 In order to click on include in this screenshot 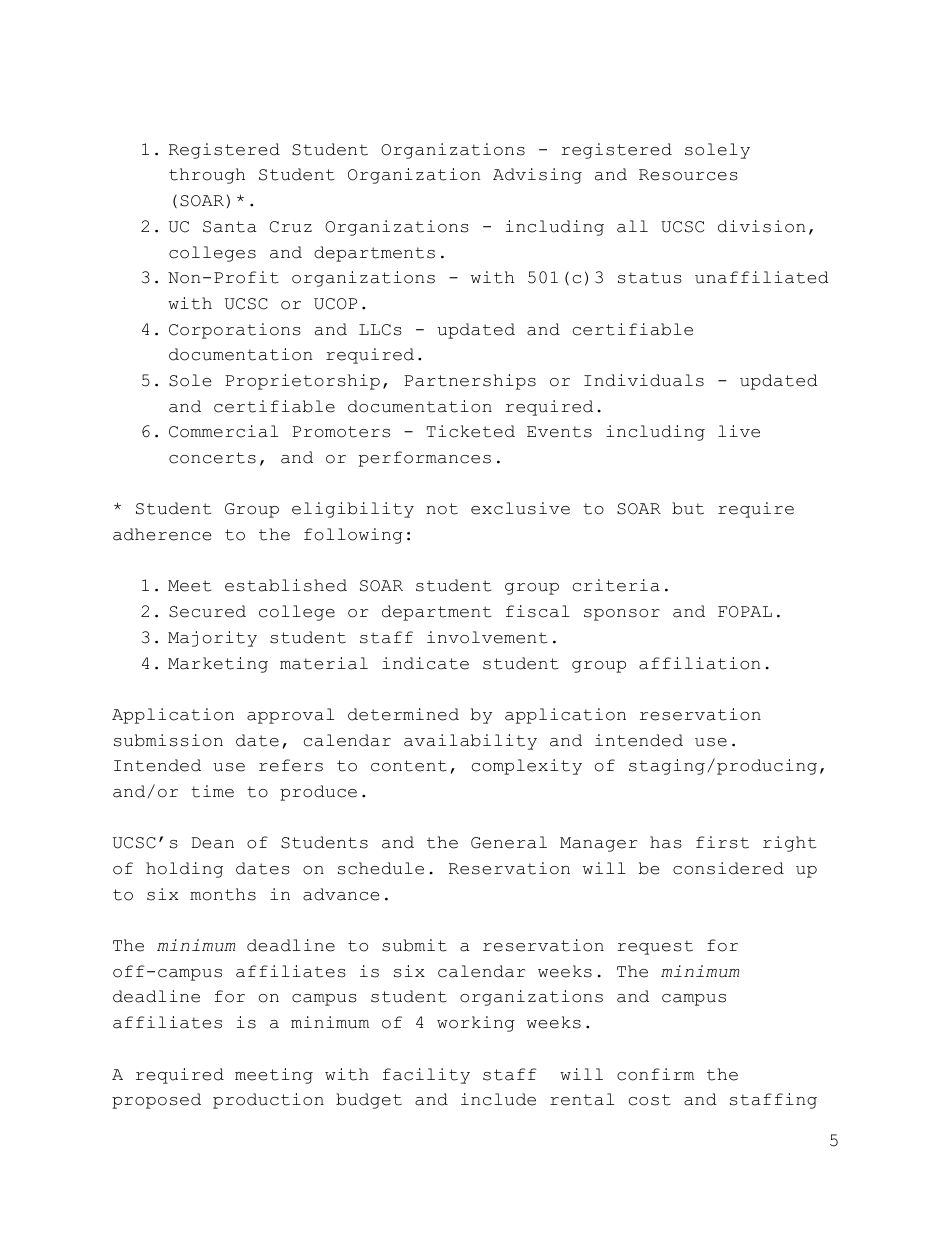, I will do `click(498, 1099)`.
